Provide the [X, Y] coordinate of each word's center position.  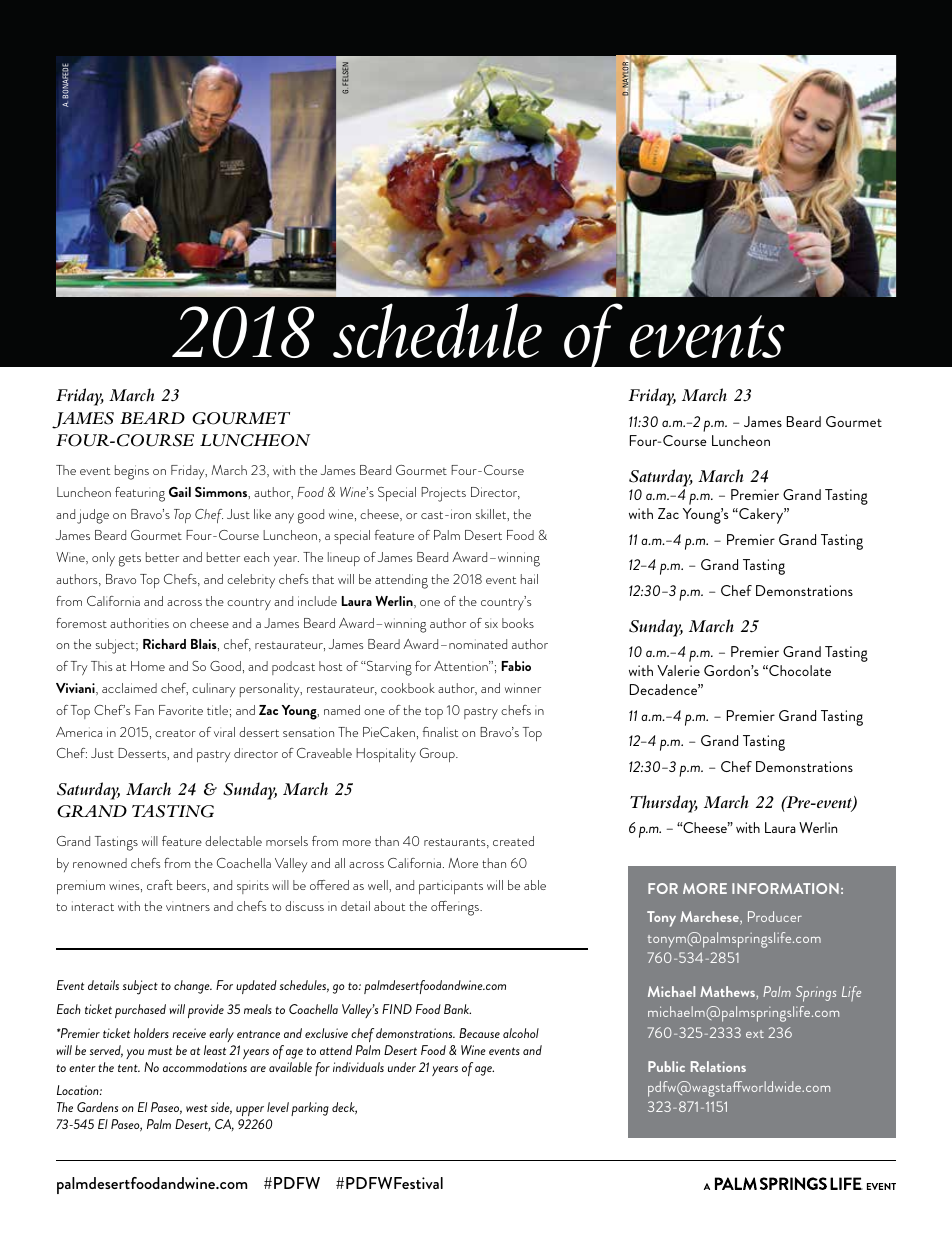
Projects [443, 494]
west [197, 1108]
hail [529, 579]
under [402, 1067]
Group [438, 755]
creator [175, 733]
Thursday [664, 804]
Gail [180, 492]
